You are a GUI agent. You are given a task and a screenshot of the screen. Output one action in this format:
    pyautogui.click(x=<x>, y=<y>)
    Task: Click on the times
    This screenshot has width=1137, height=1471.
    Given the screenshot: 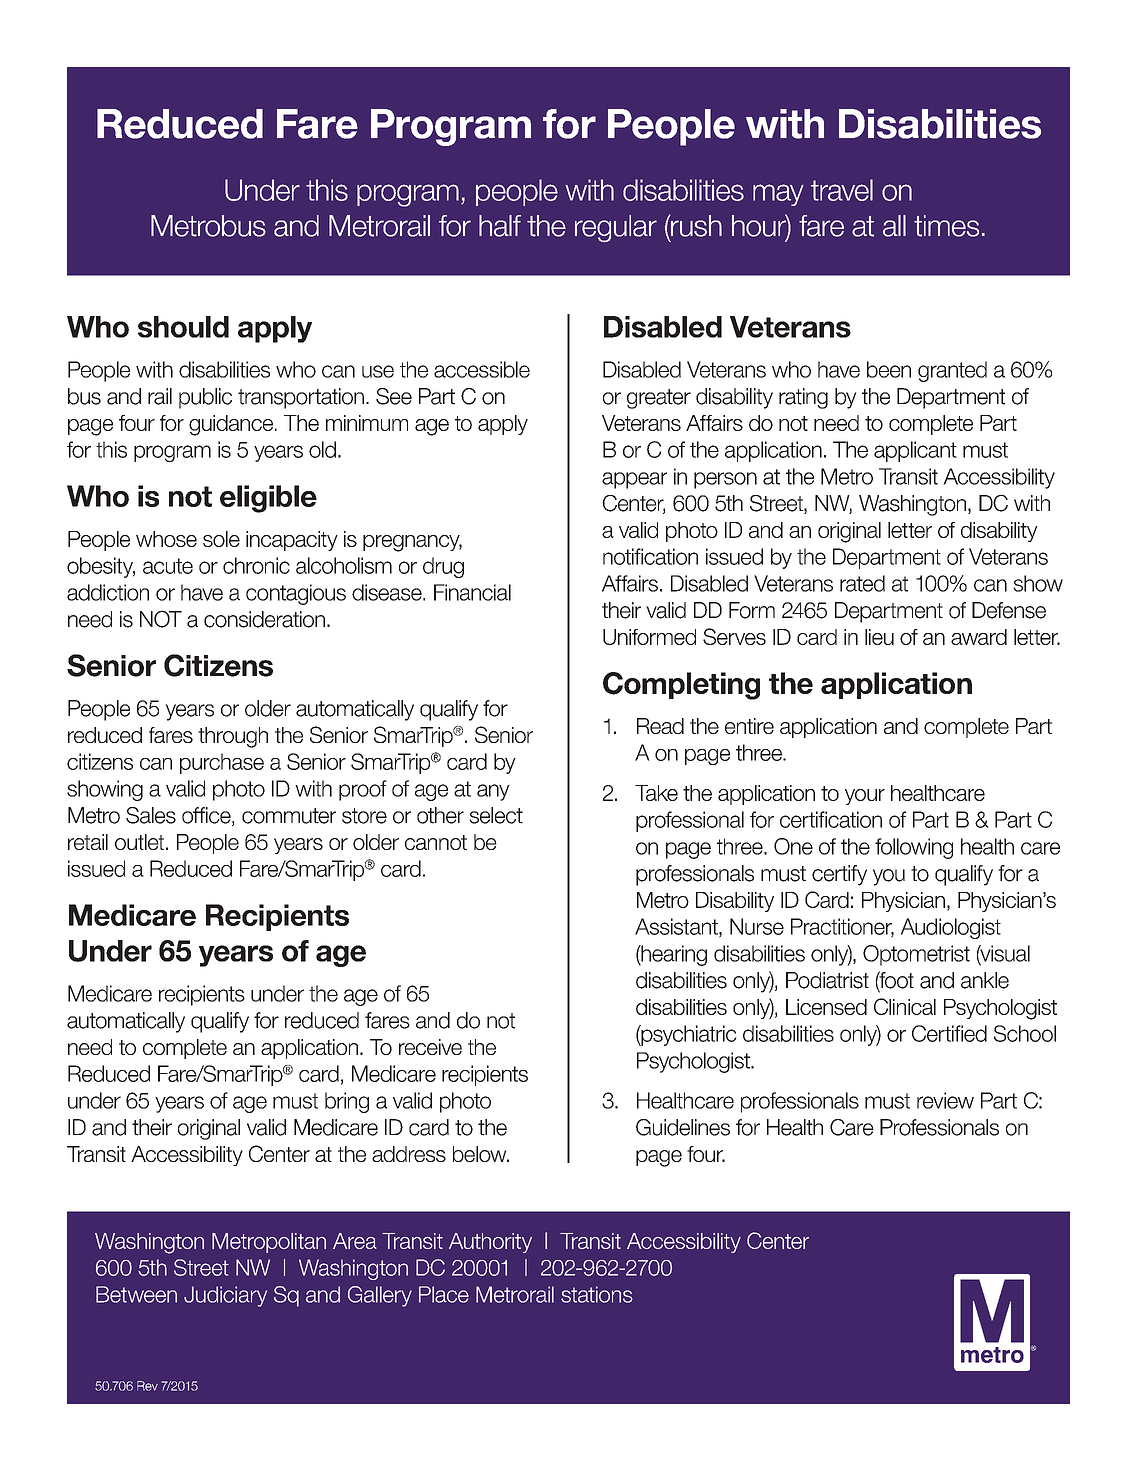 What is the action you would take?
    pyautogui.click(x=946, y=226)
